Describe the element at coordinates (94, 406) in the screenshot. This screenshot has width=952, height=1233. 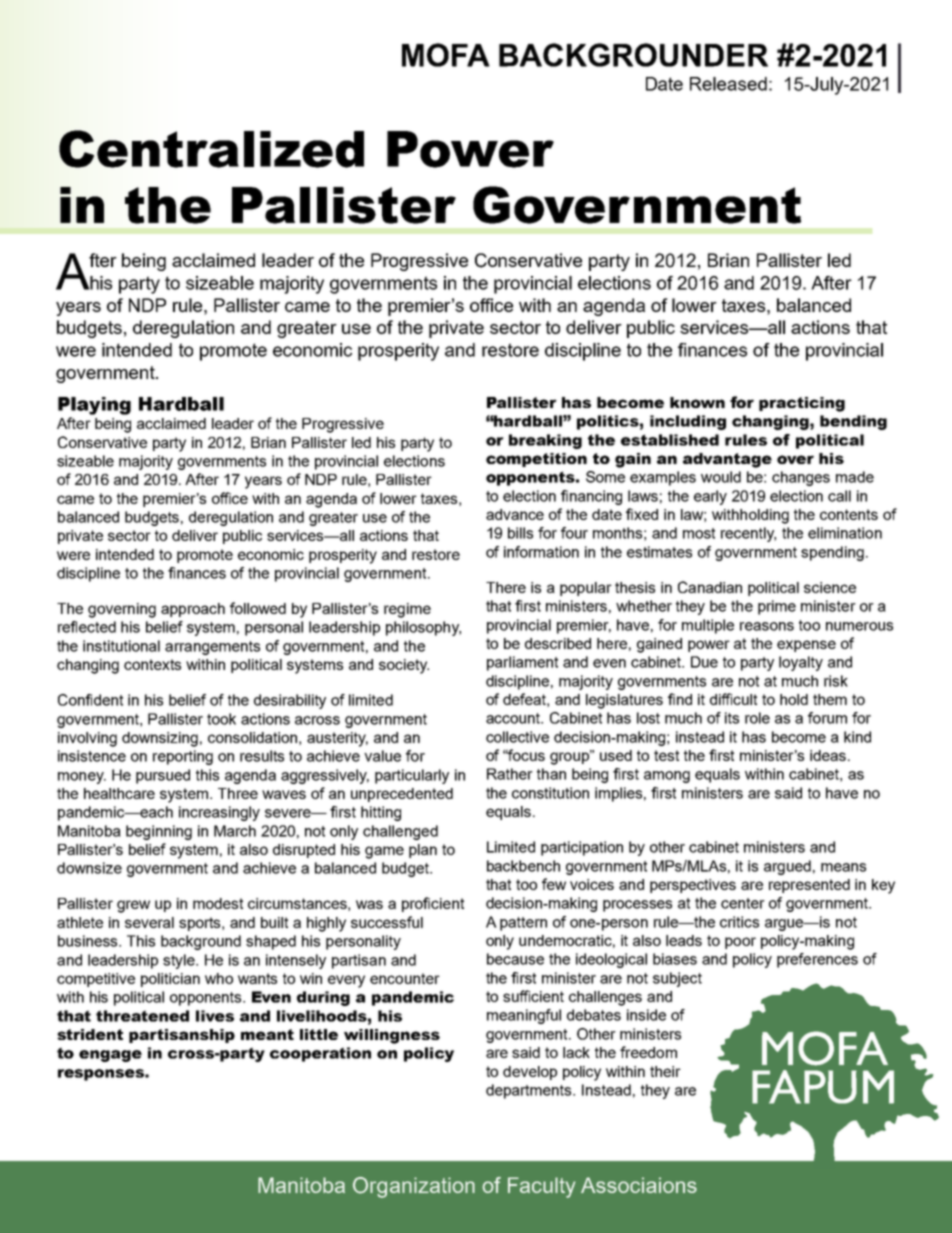
I see `Playing` at that location.
